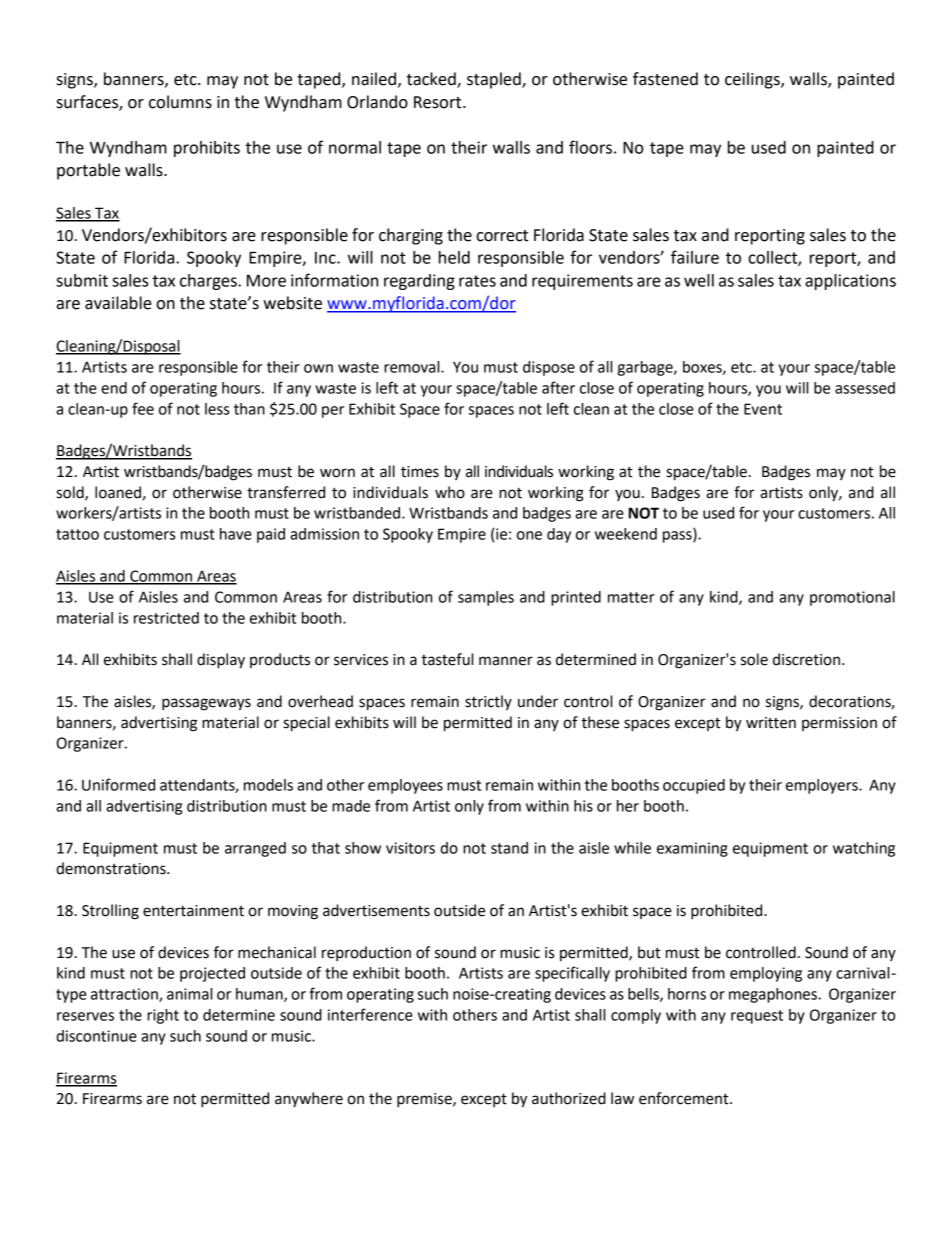  What do you see at coordinates (757, 1017) in the document?
I see `request` at bounding box center [757, 1017].
